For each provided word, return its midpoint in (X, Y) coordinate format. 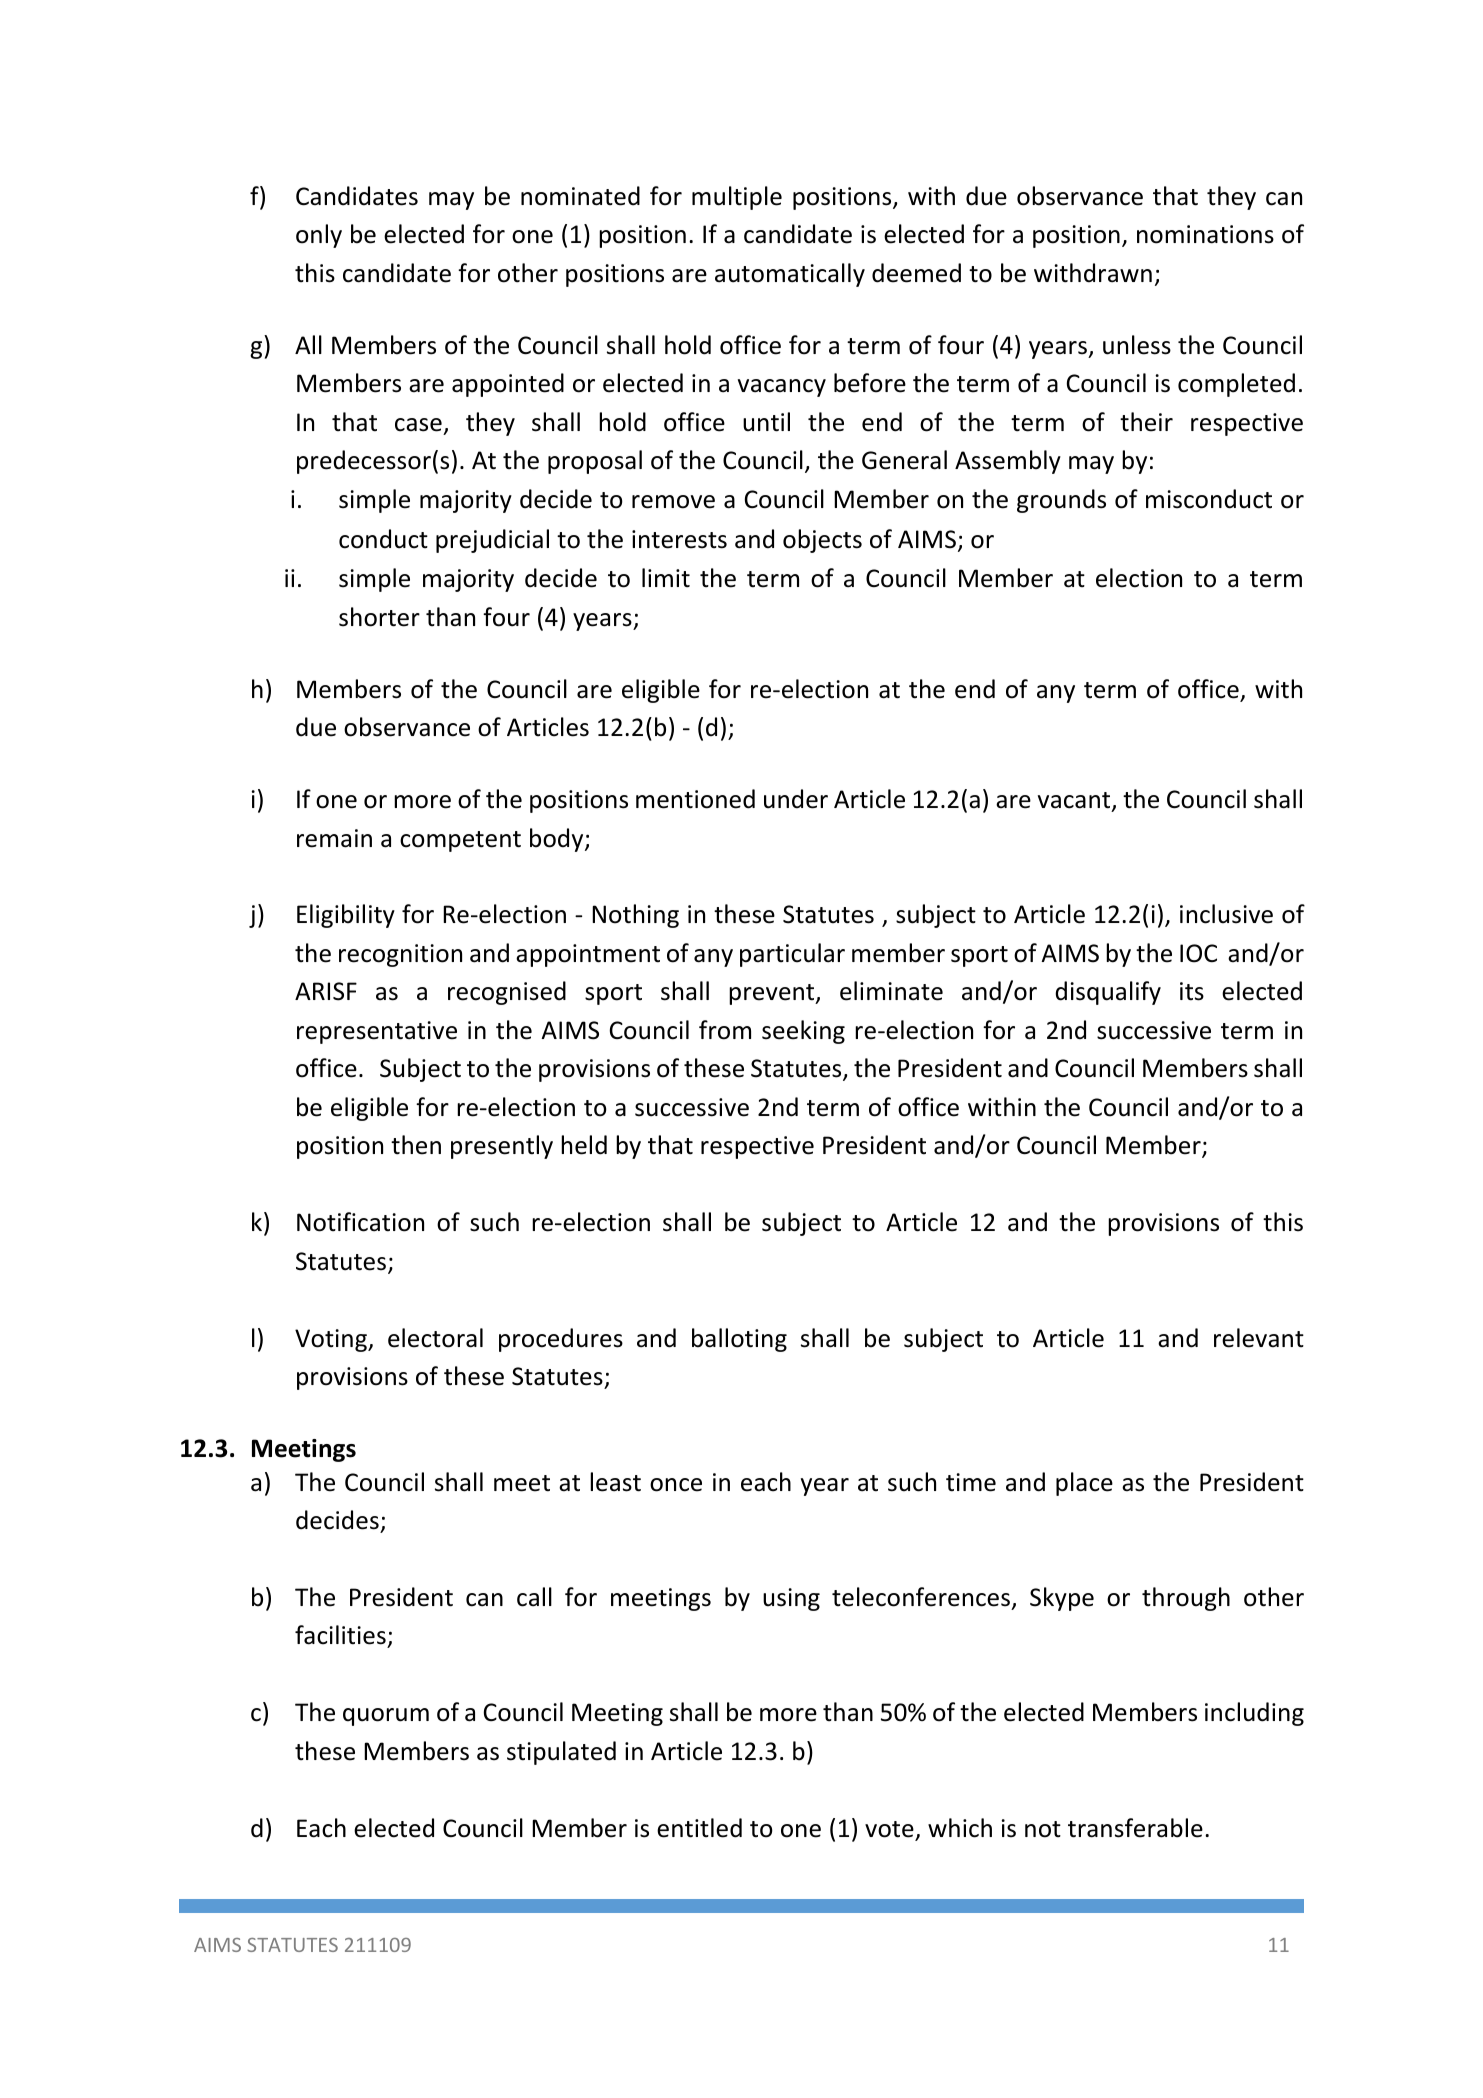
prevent (773, 994)
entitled (699, 1828)
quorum (386, 1717)
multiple (737, 198)
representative (377, 1032)
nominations (1205, 234)
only (319, 236)
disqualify (1108, 993)
